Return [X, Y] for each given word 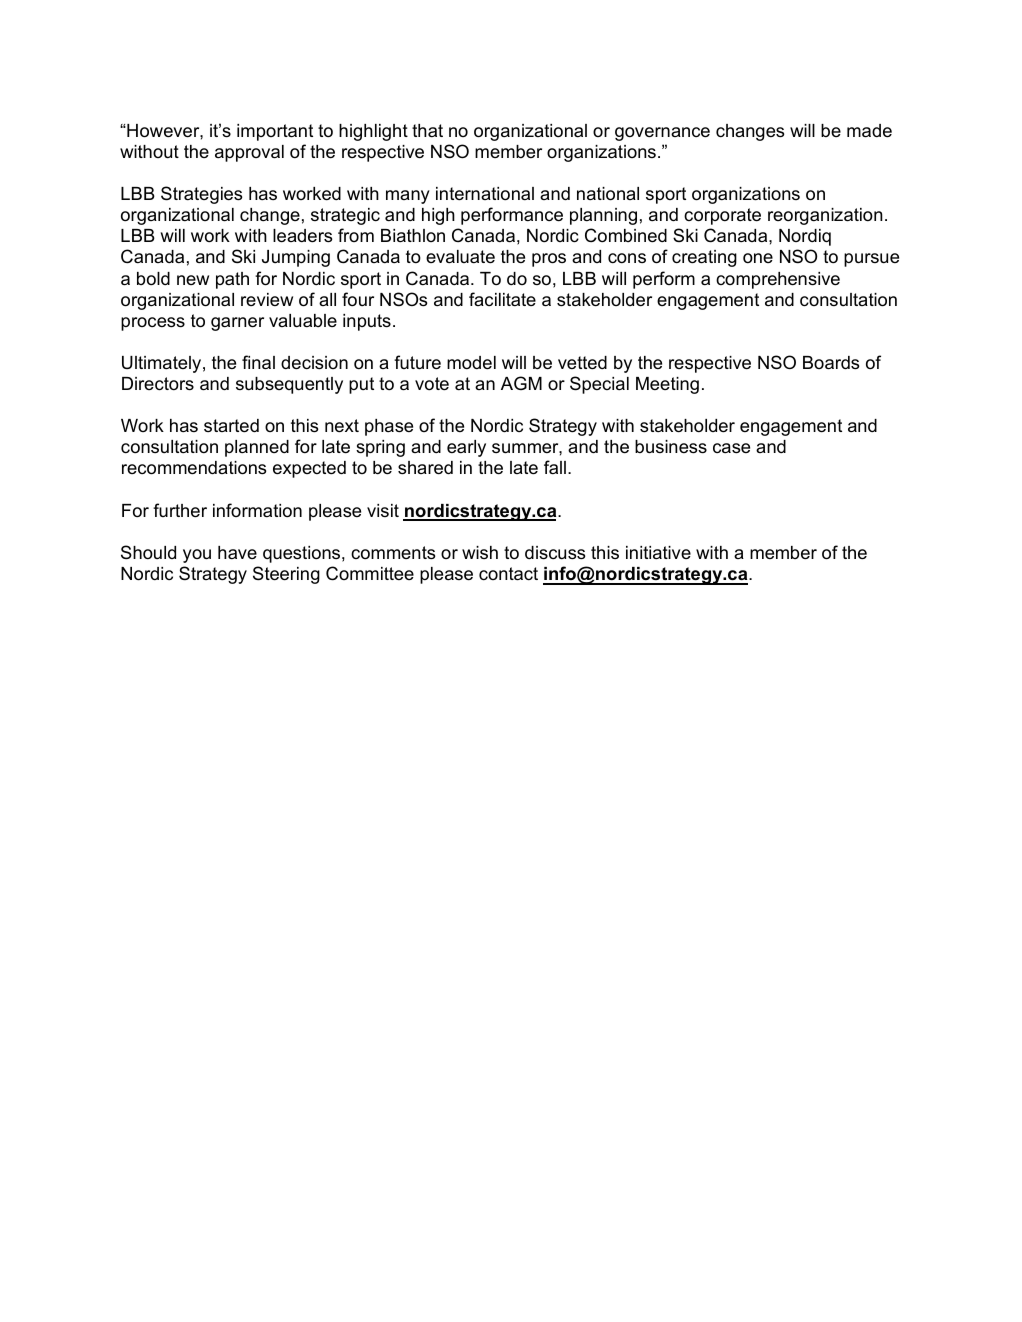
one [758, 258]
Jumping [296, 258]
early [466, 448]
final [258, 362]
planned [257, 448]
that [427, 130]
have [237, 552]
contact [508, 574]
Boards [831, 363]
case [731, 448]
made [869, 131]
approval [249, 153]
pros [549, 260]
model [471, 363]
